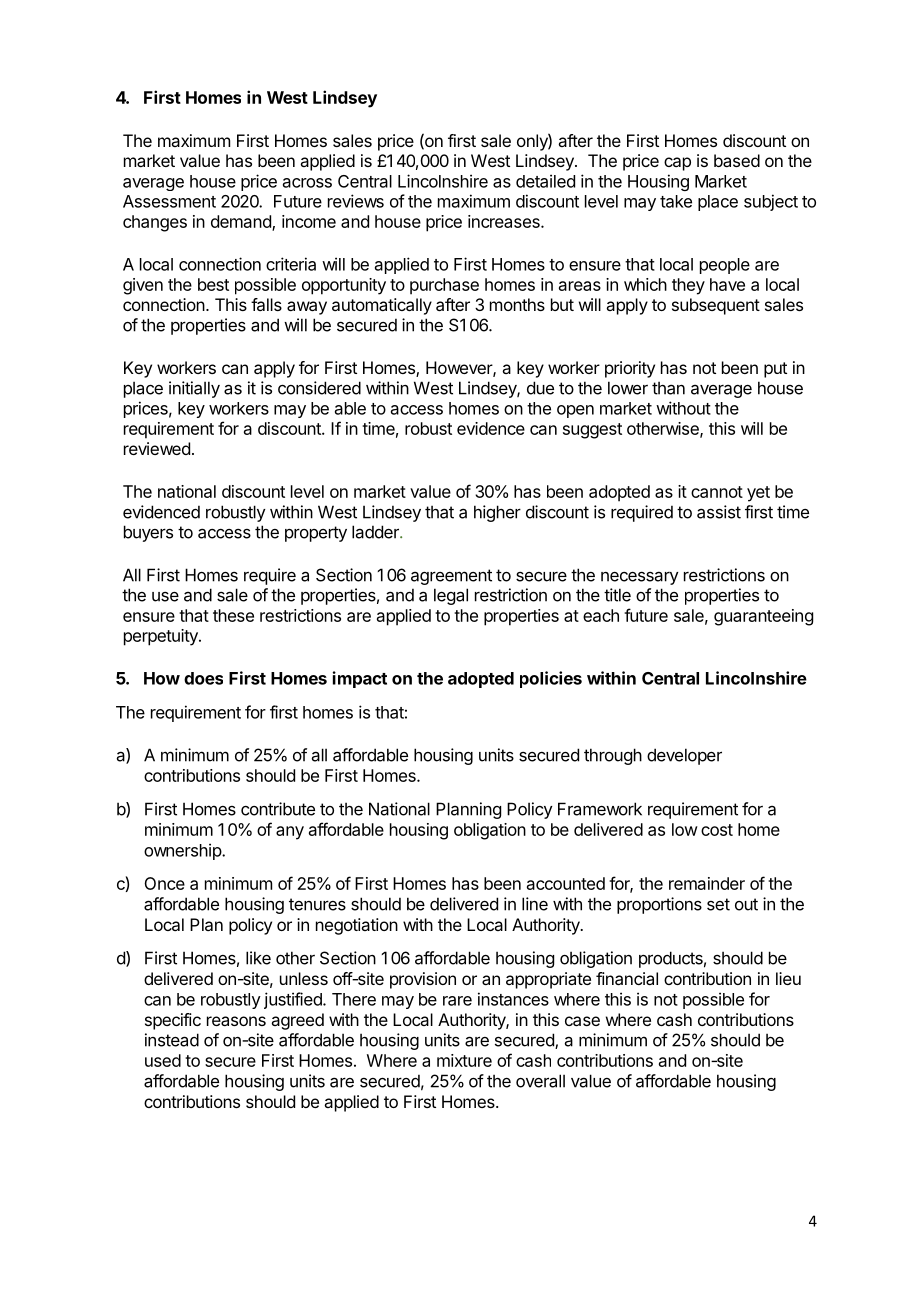 The width and height of the document is (924, 1308). I want to click on reviewed, so click(157, 448).
